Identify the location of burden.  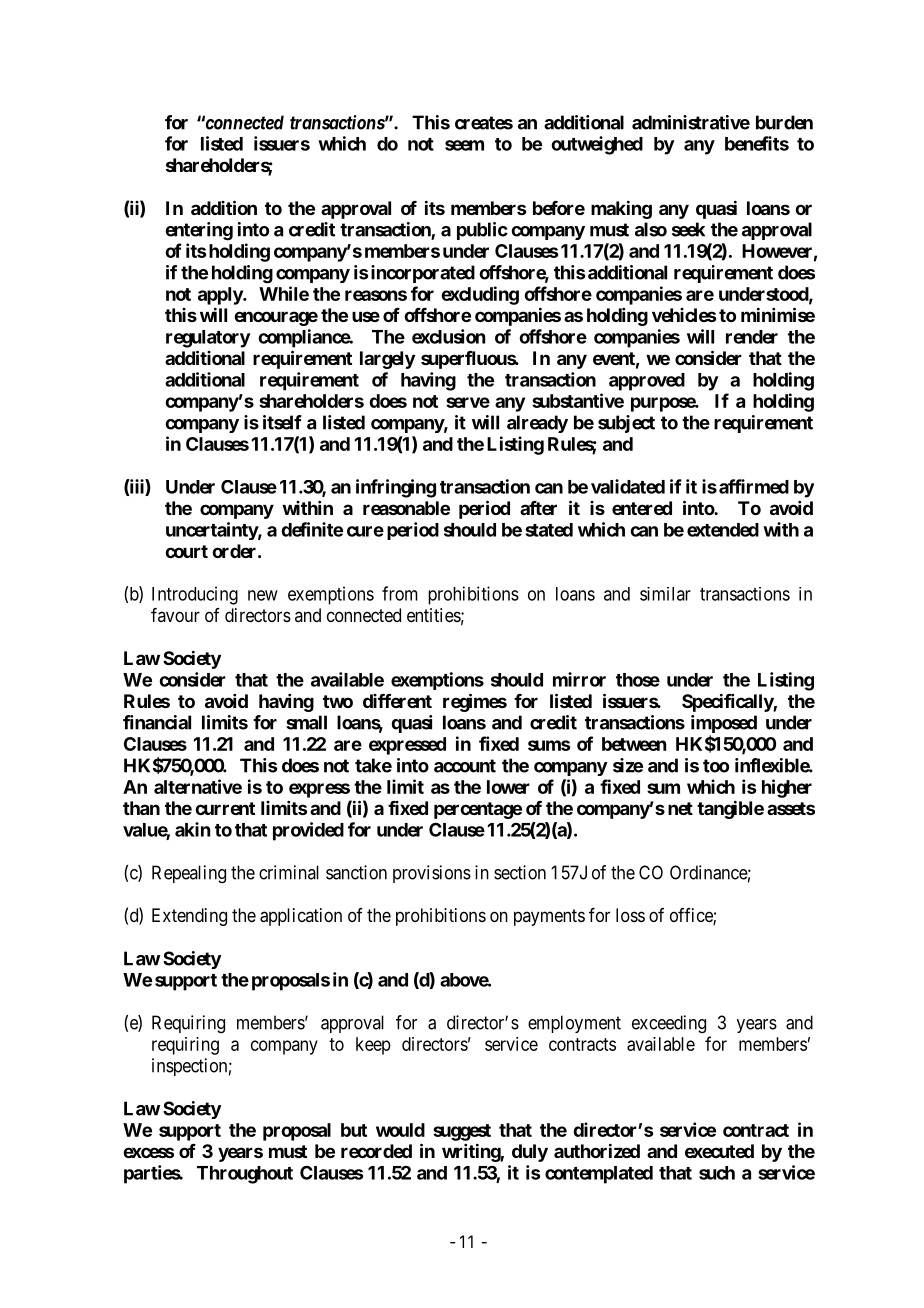
(784, 122).
